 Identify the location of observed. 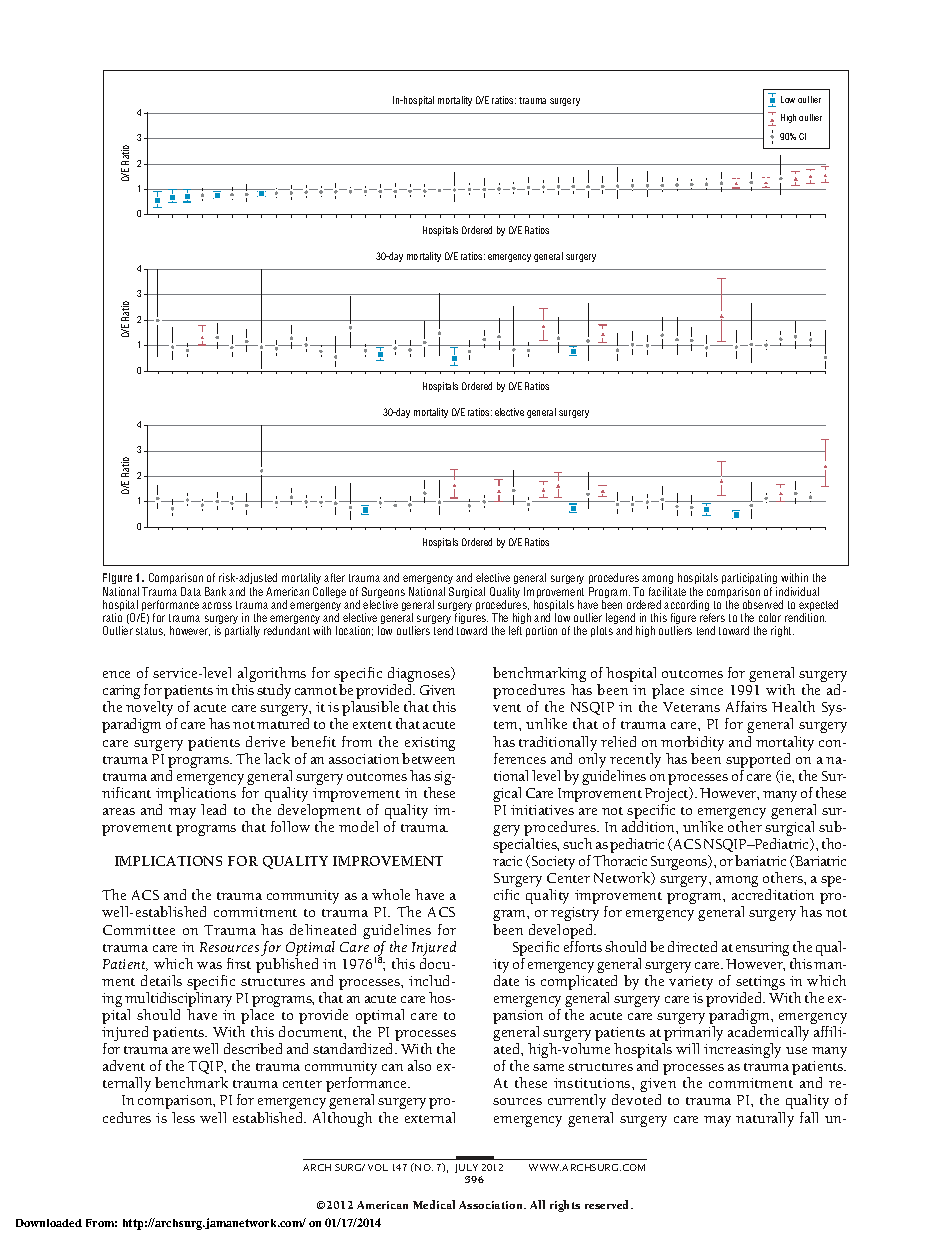
(763, 604).
